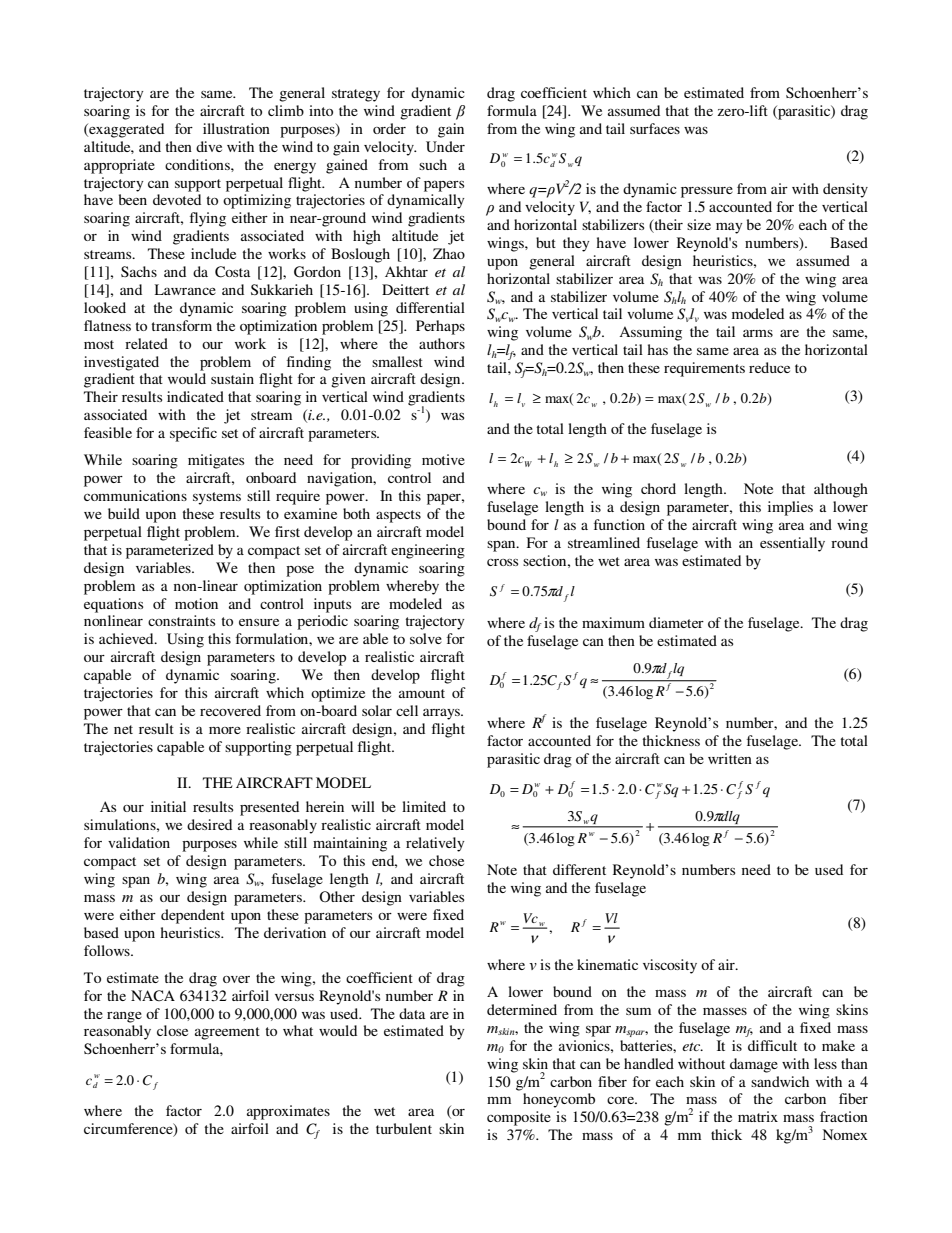  Describe the element at coordinates (676, 622) in the screenshot. I see `diameter` at that location.
